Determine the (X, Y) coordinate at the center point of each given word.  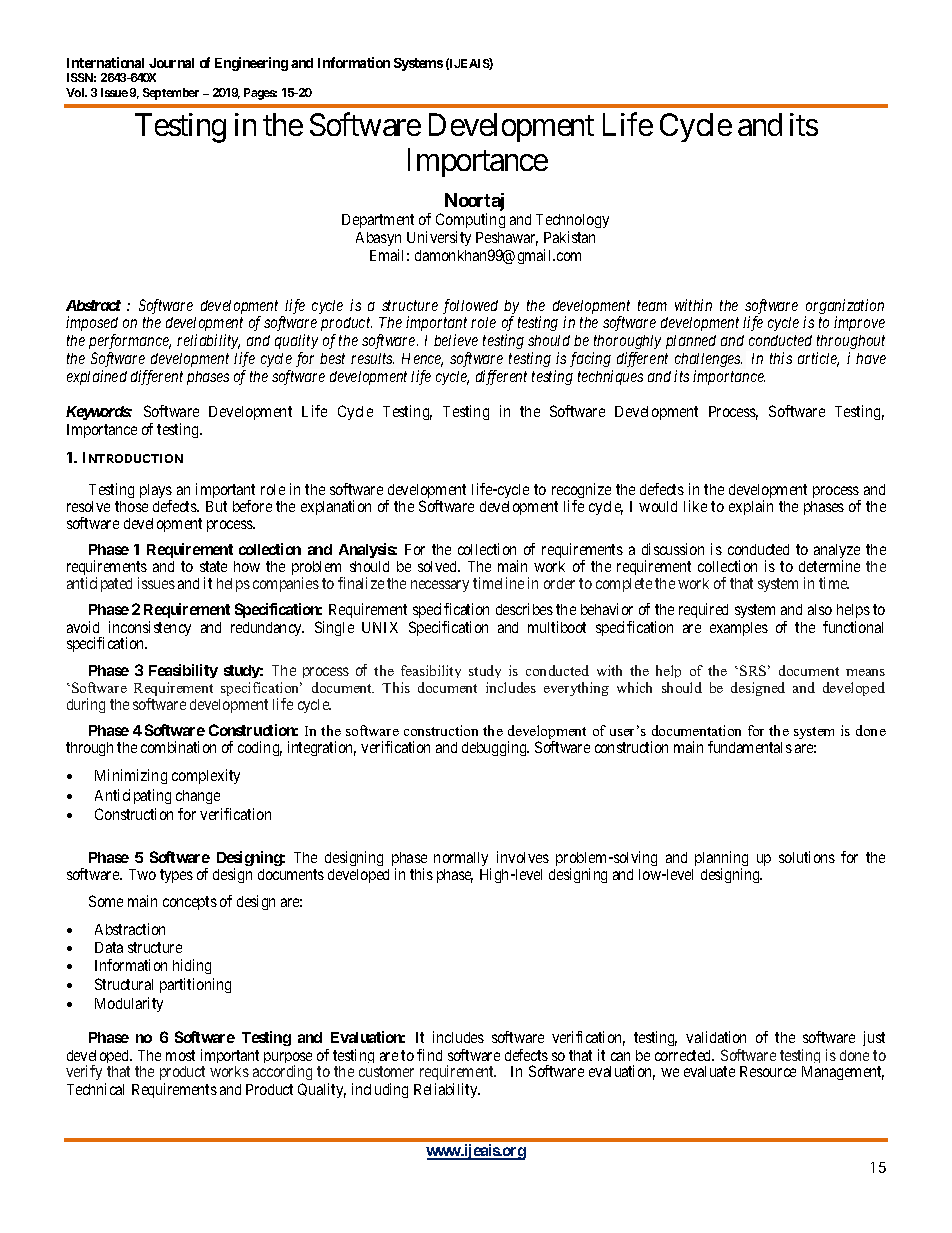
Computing (470, 220)
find (429, 1055)
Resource (768, 1071)
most (180, 1055)
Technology (572, 221)
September (171, 94)
